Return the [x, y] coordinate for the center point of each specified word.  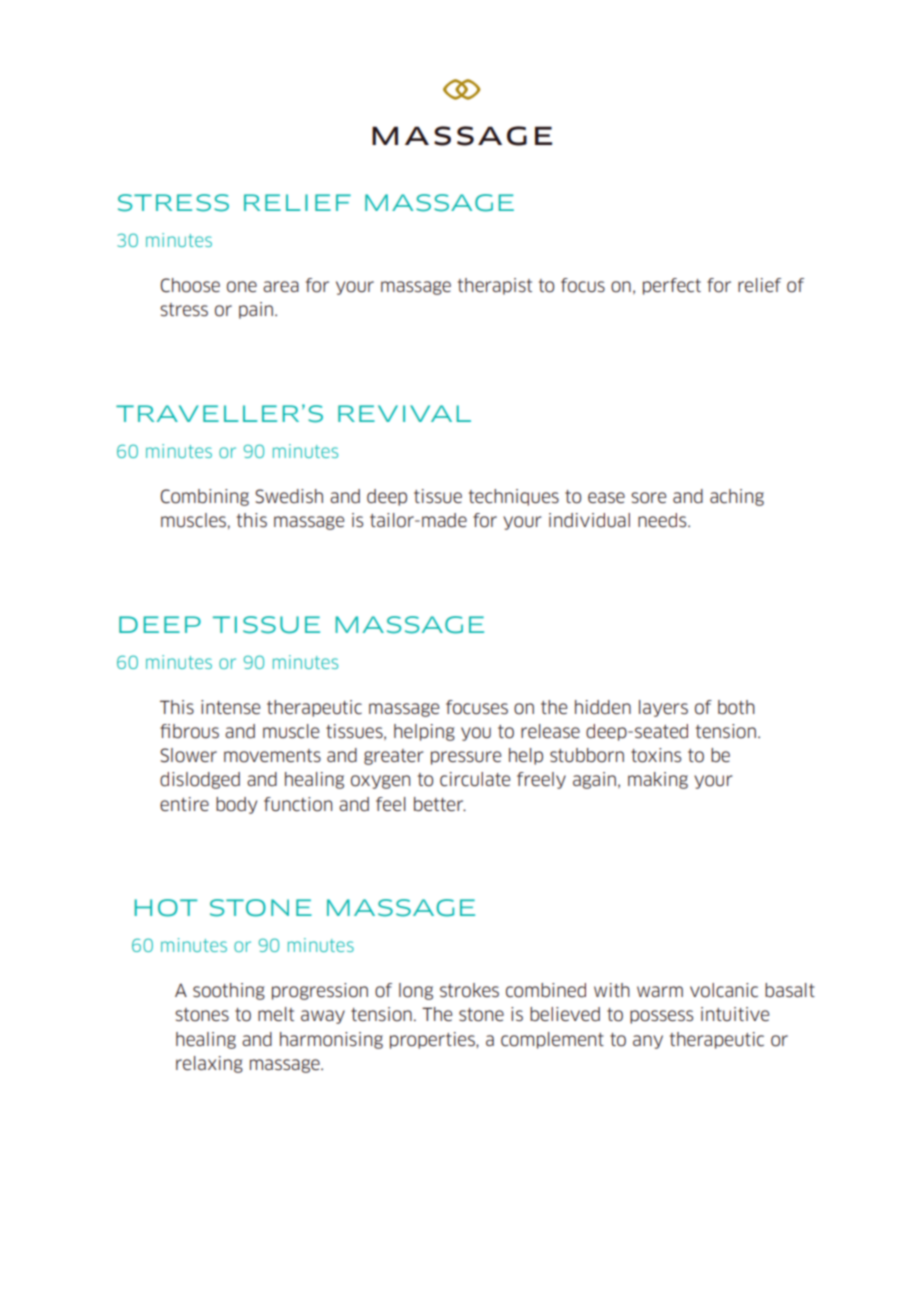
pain [256, 310]
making [658, 780]
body [236, 805]
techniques [514, 497]
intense [230, 707]
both [736, 707]
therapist [495, 286]
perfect [672, 286]
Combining [205, 497]
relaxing [209, 1064]
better [440, 804]
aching [737, 497]
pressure [466, 758]
